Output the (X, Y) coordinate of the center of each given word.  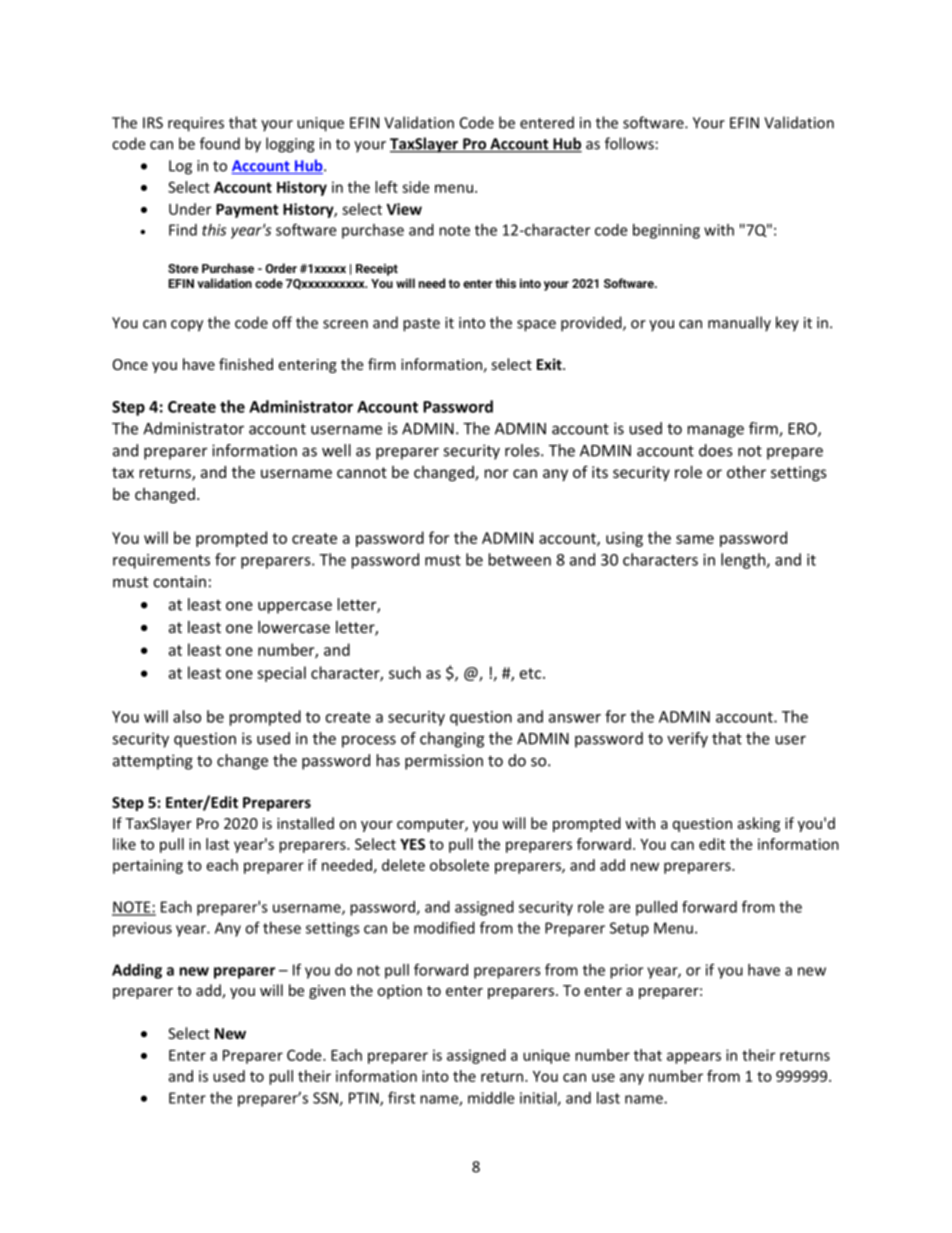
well (336, 450)
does (716, 450)
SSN (326, 1099)
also (187, 716)
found (220, 143)
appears (694, 1058)
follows (629, 143)
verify (687, 740)
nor (496, 473)
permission (444, 762)
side (415, 187)
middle (491, 1098)
